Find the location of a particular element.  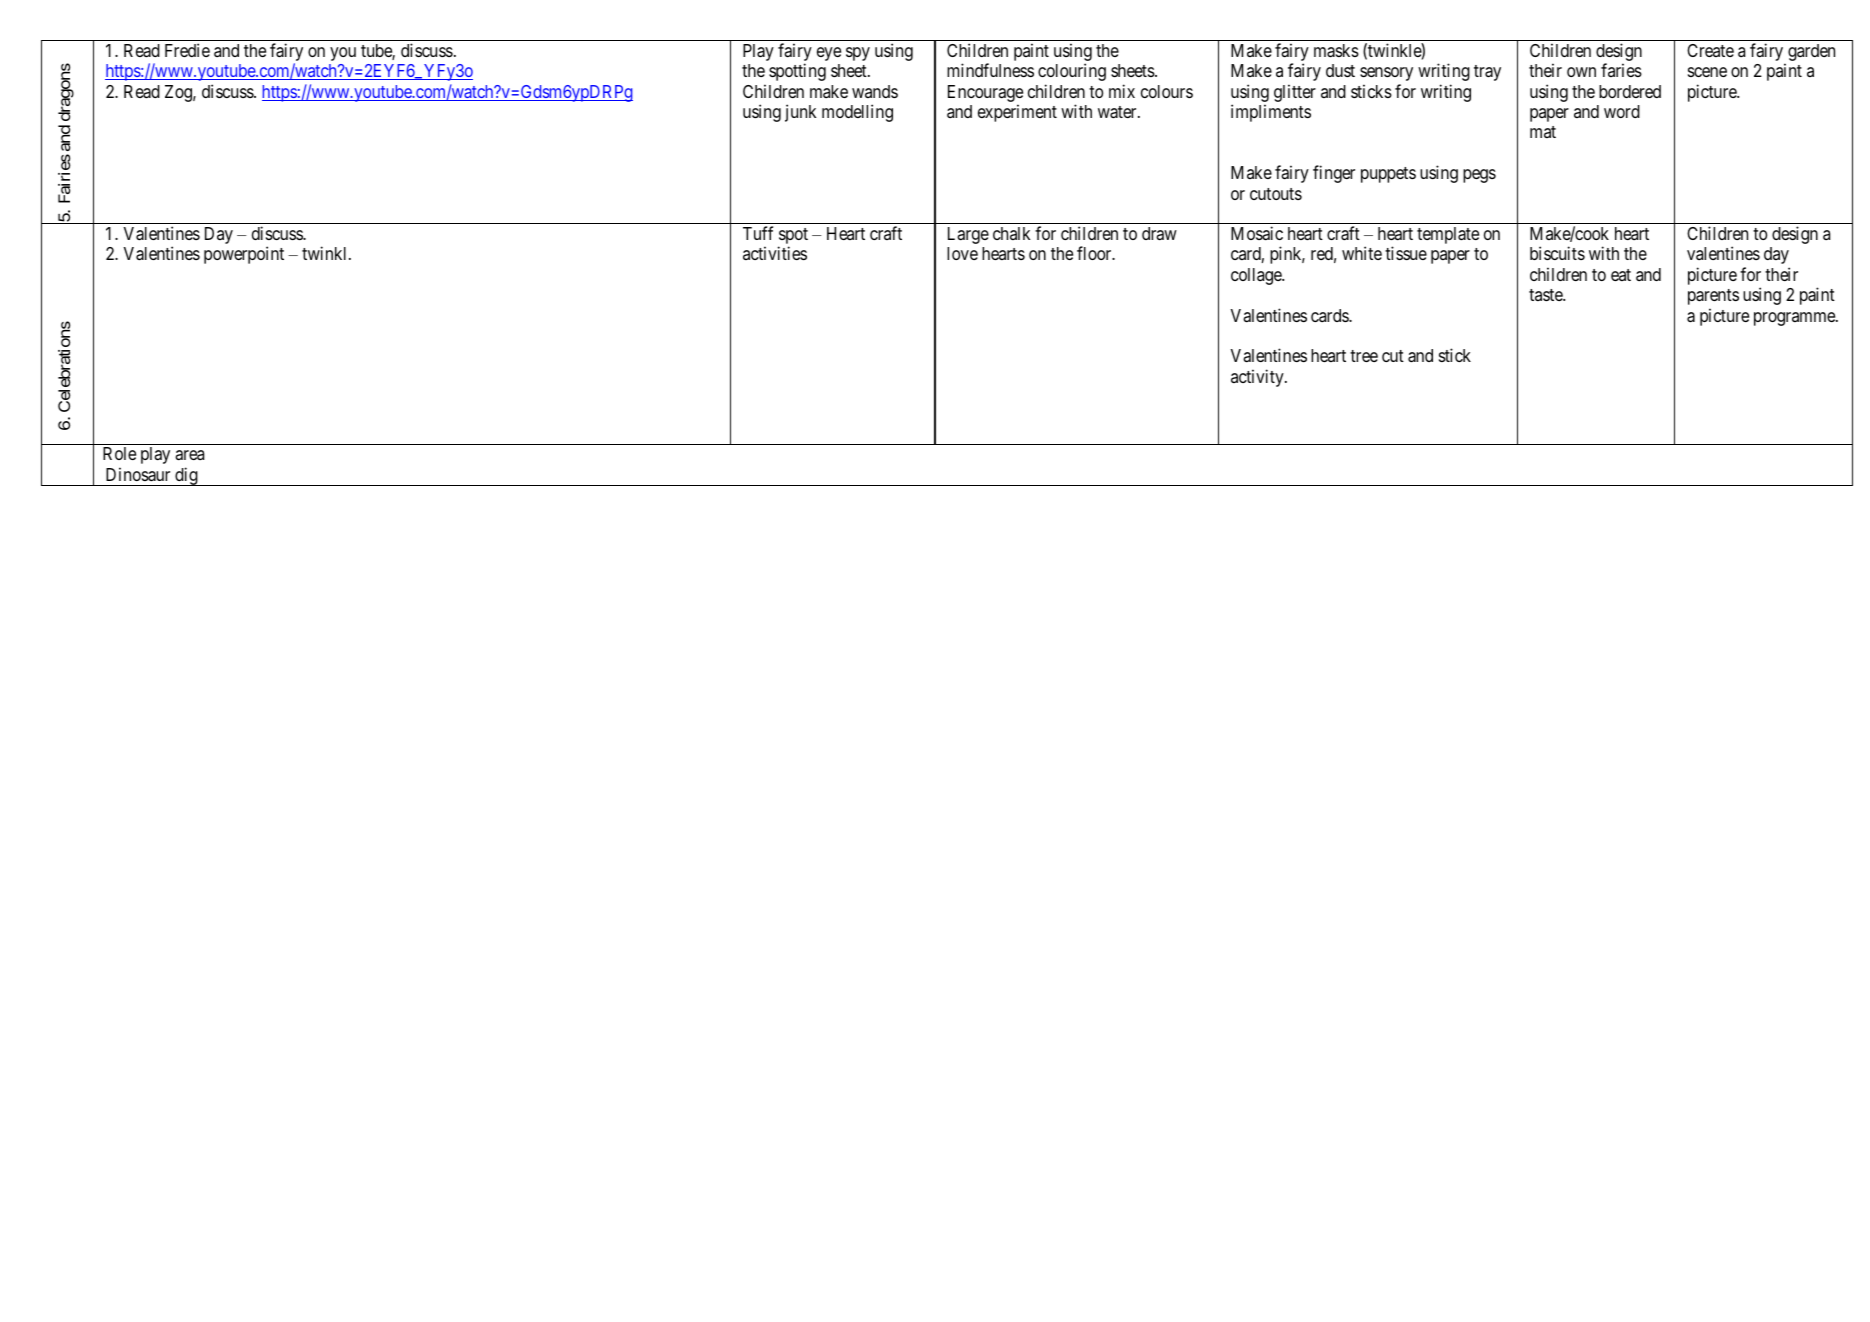

finger is located at coordinates (1334, 174).
